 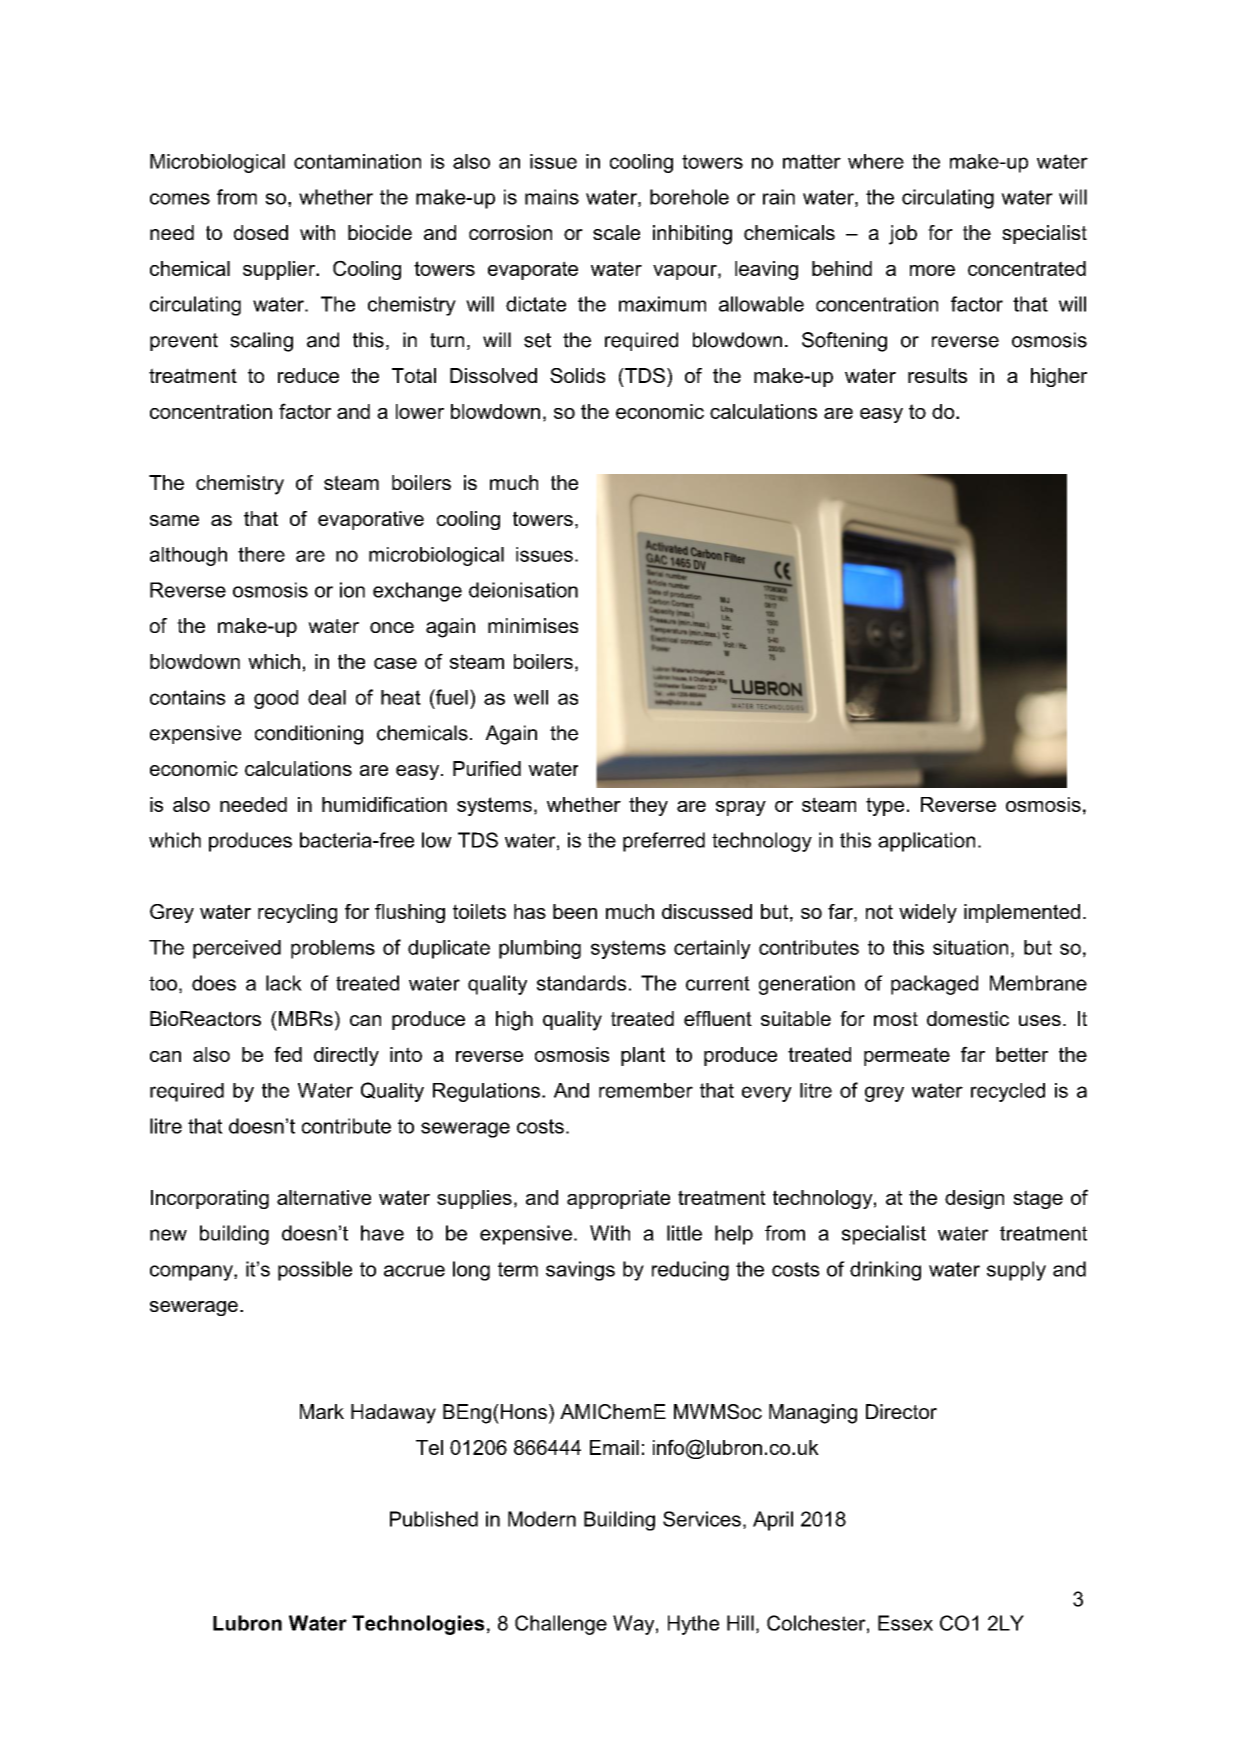 What do you see at coordinates (903, 235) in the document?
I see `job` at bounding box center [903, 235].
